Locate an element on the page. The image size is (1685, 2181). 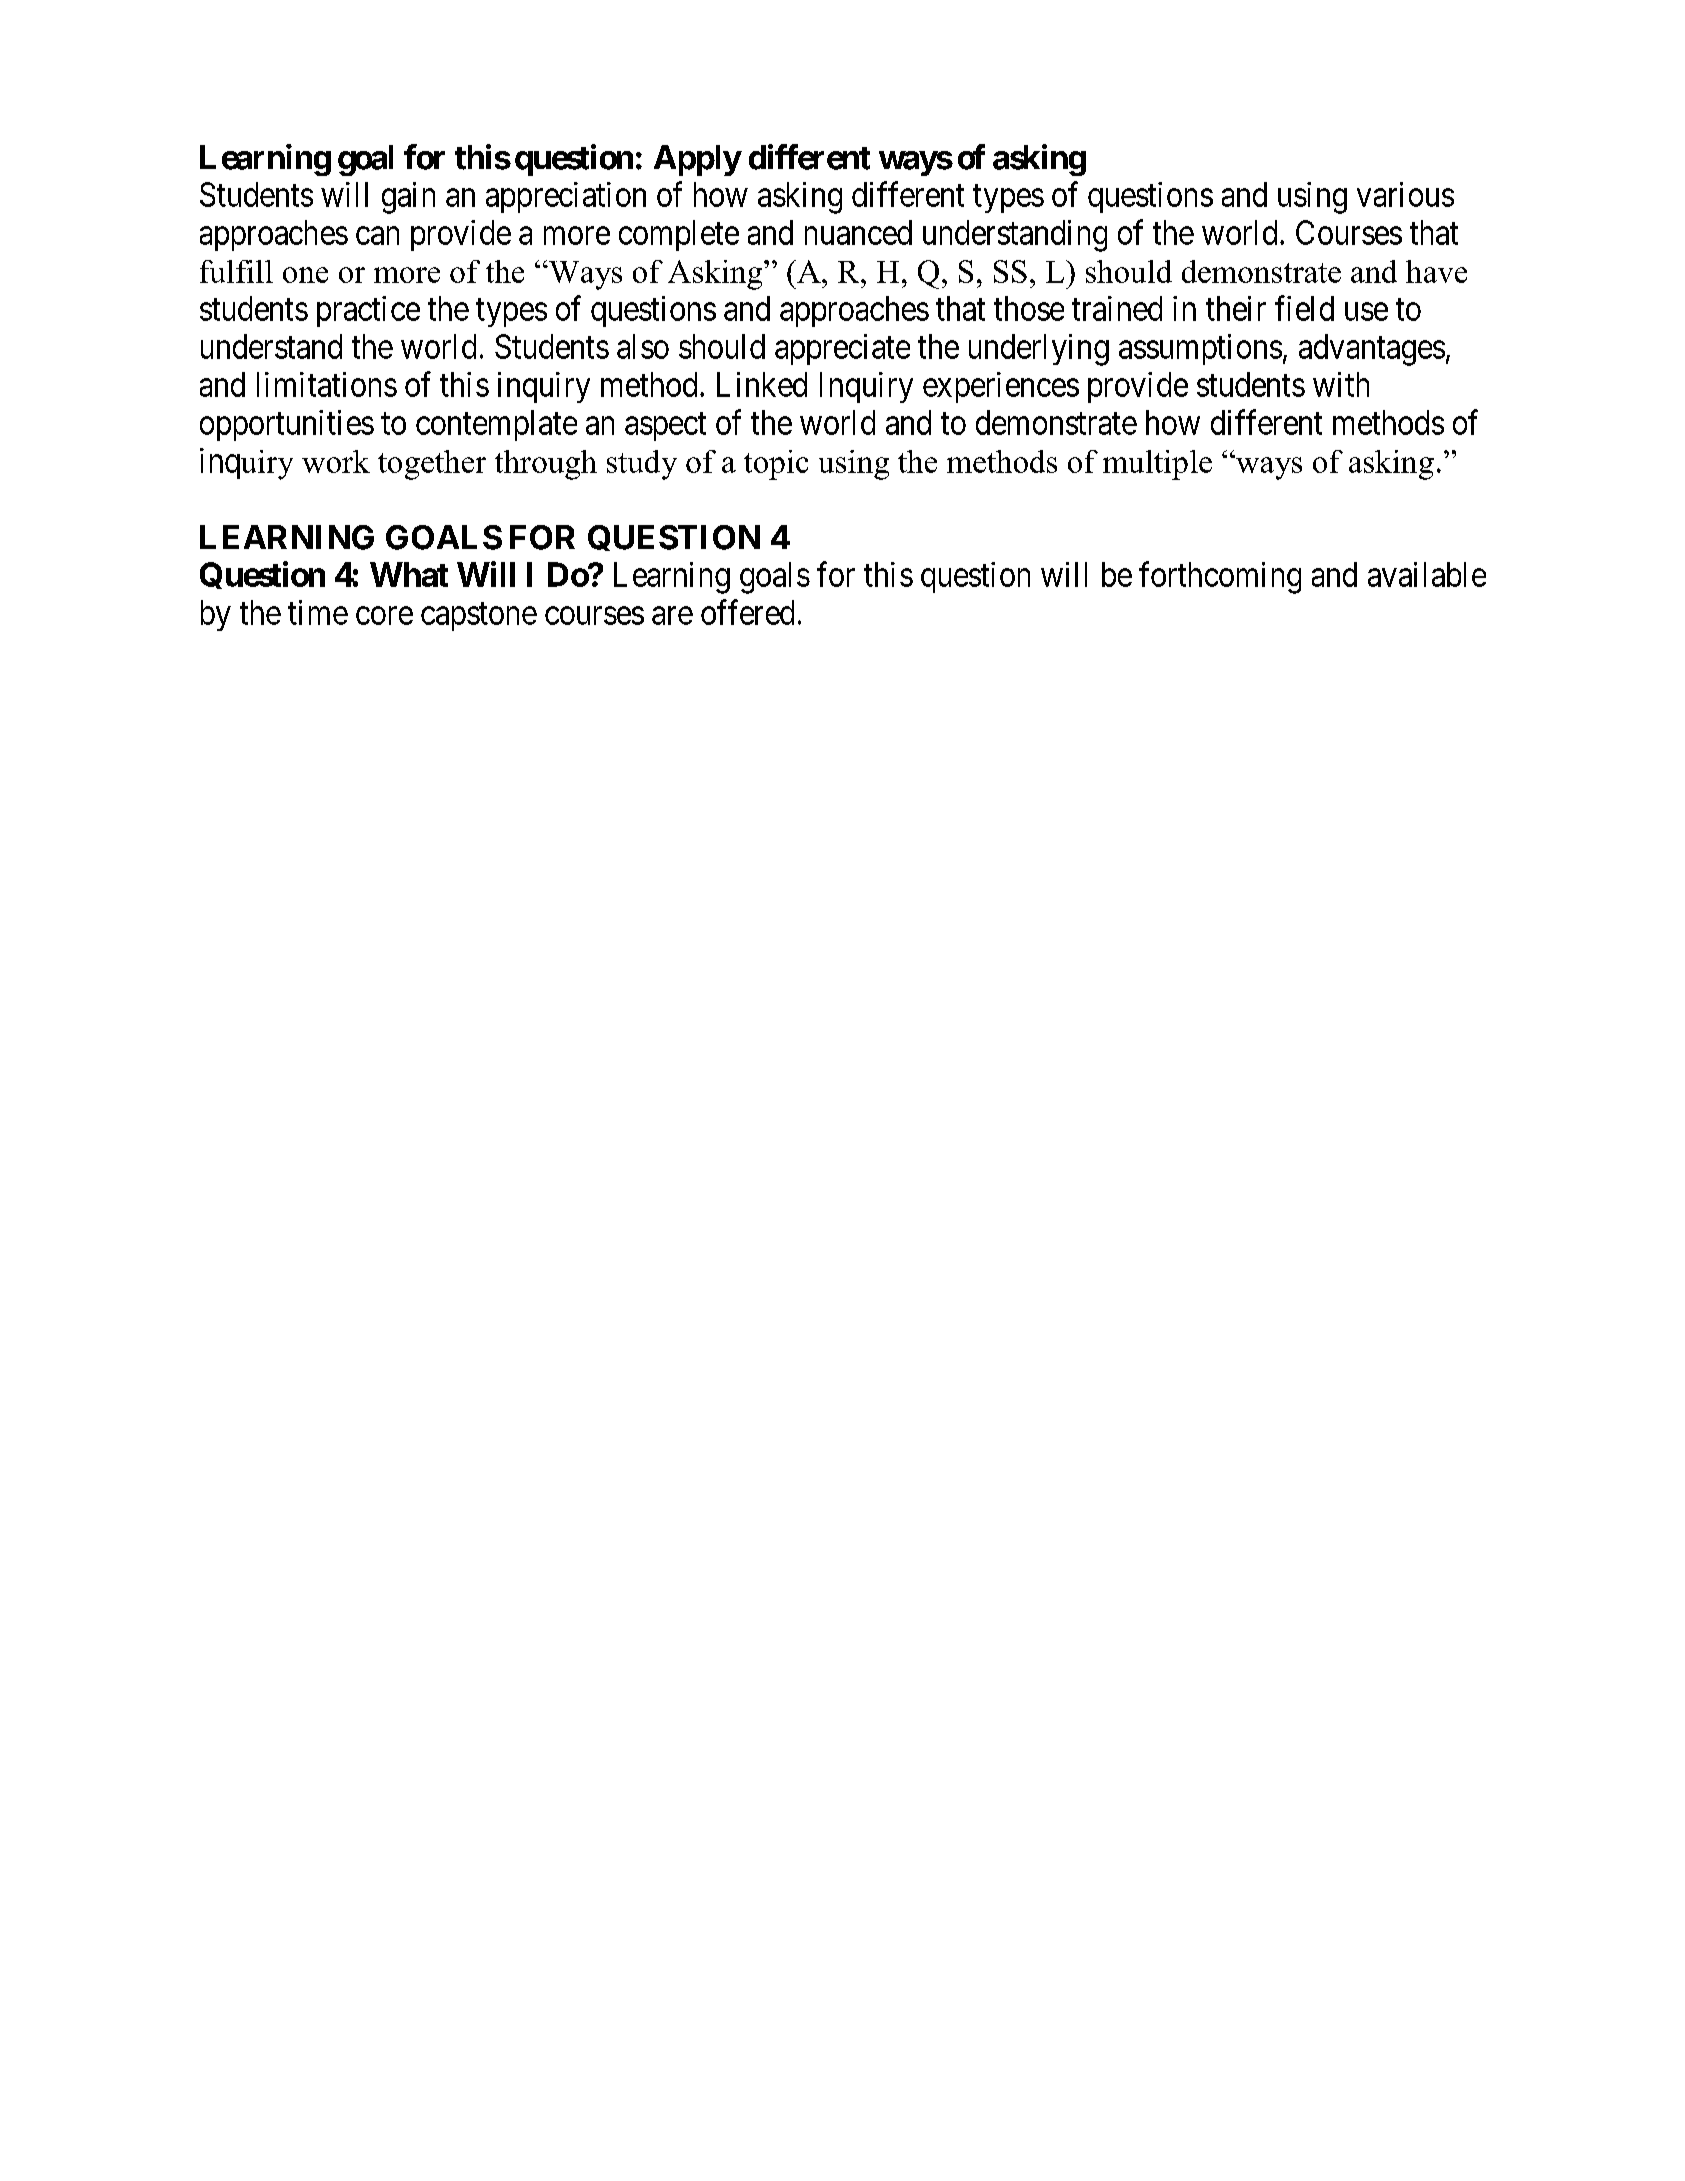
use is located at coordinates (1366, 312).
